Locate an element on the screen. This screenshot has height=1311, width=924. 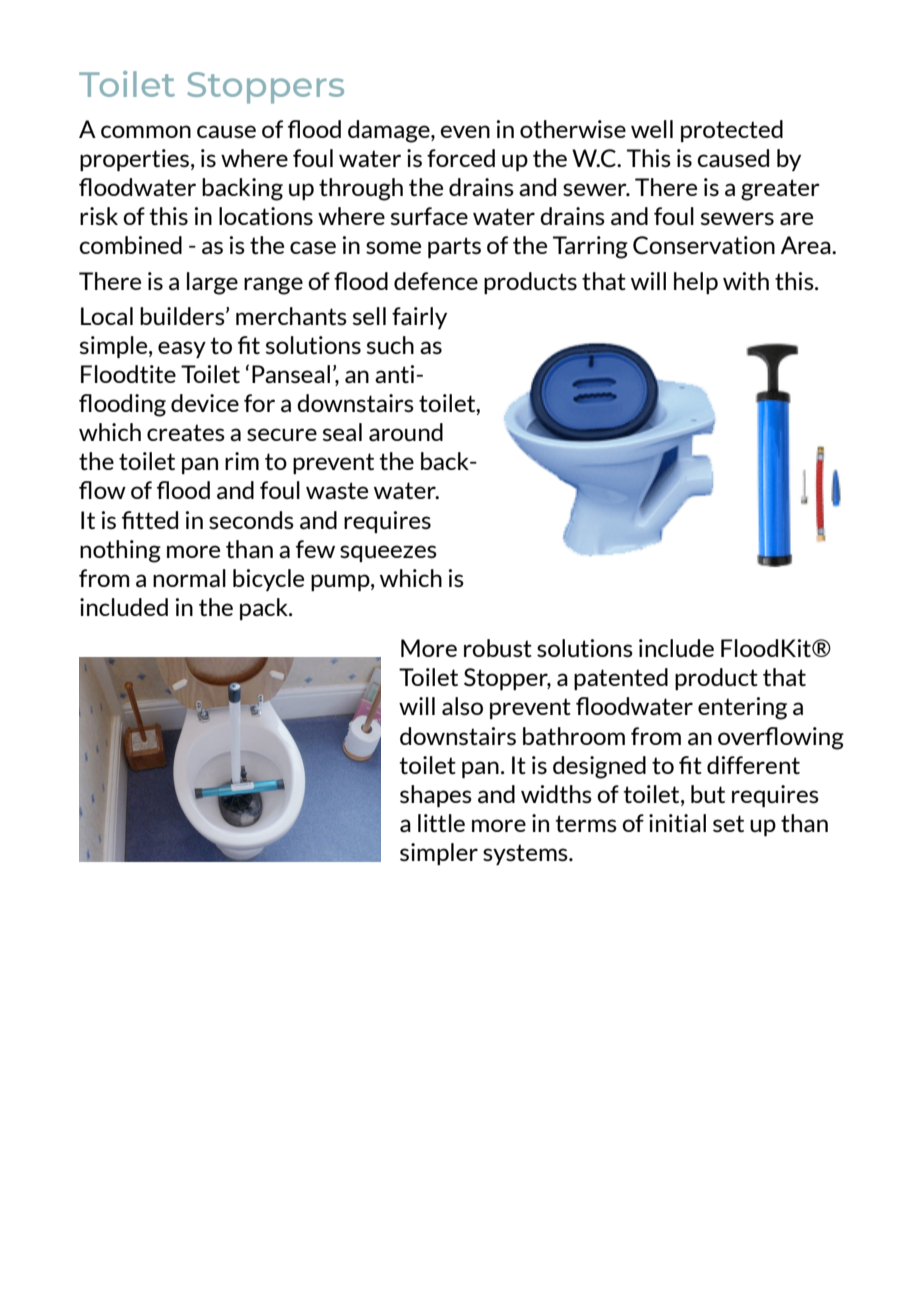
little is located at coordinates (441, 823).
